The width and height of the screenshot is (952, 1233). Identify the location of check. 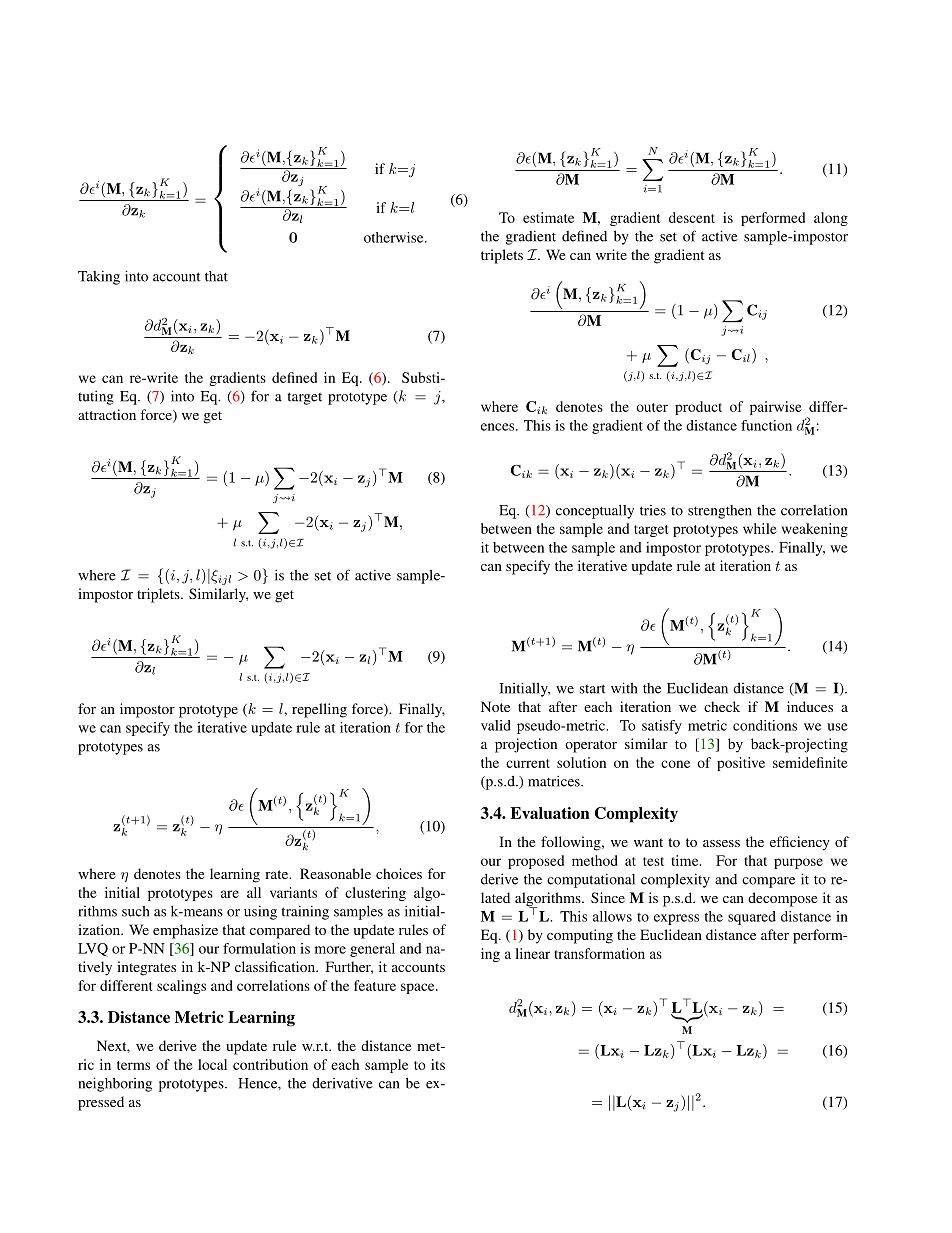
(722, 706).
